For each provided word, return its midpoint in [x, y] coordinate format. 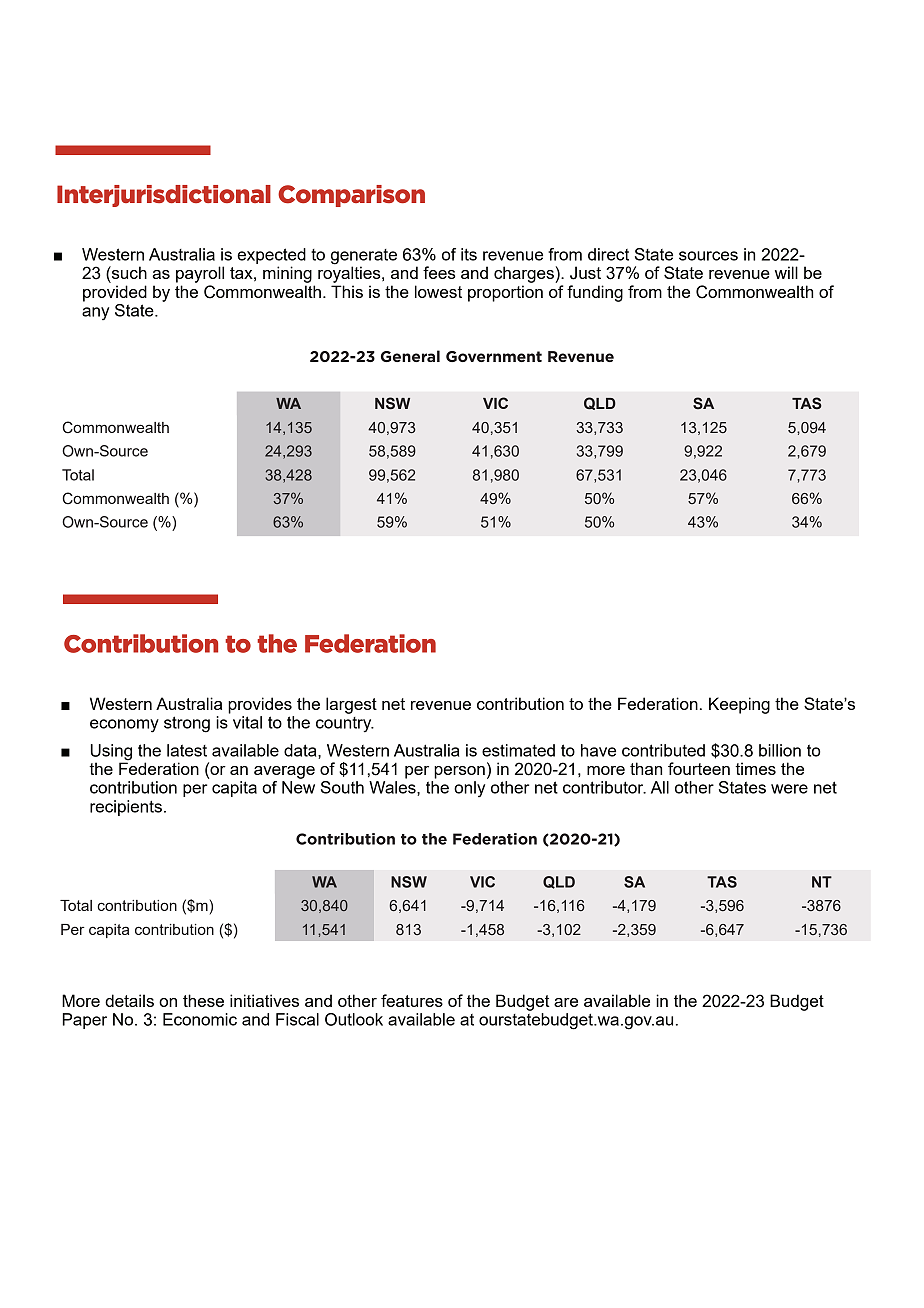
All [660, 787]
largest [351, 705]
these [203, 1000]
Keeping [739, 705]
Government [494, 356]
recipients [126, 808]
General [410, 356]
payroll [200, 274]
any [95, 313]
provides [260, 705]
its [469, 254]
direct [608, 254]
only [469, 789]
